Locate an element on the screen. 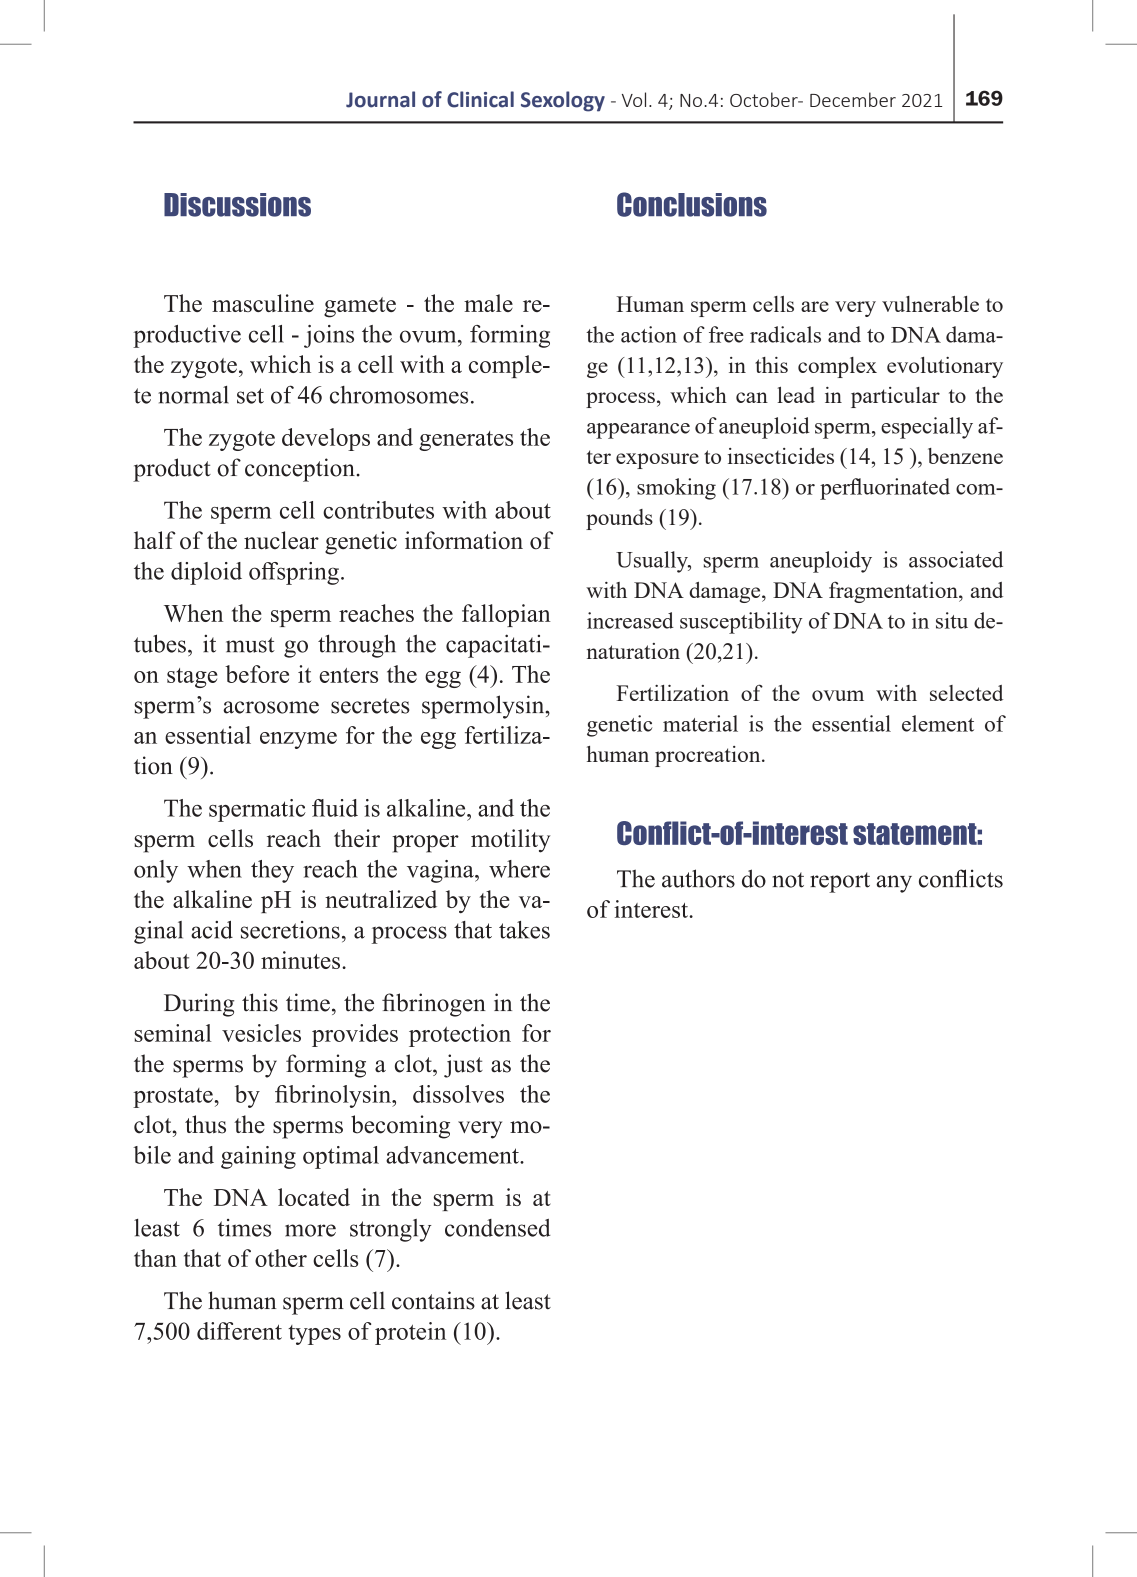 This screenshot has width=1137, height=1577. acrosome is located at coordinates (271, 707).
